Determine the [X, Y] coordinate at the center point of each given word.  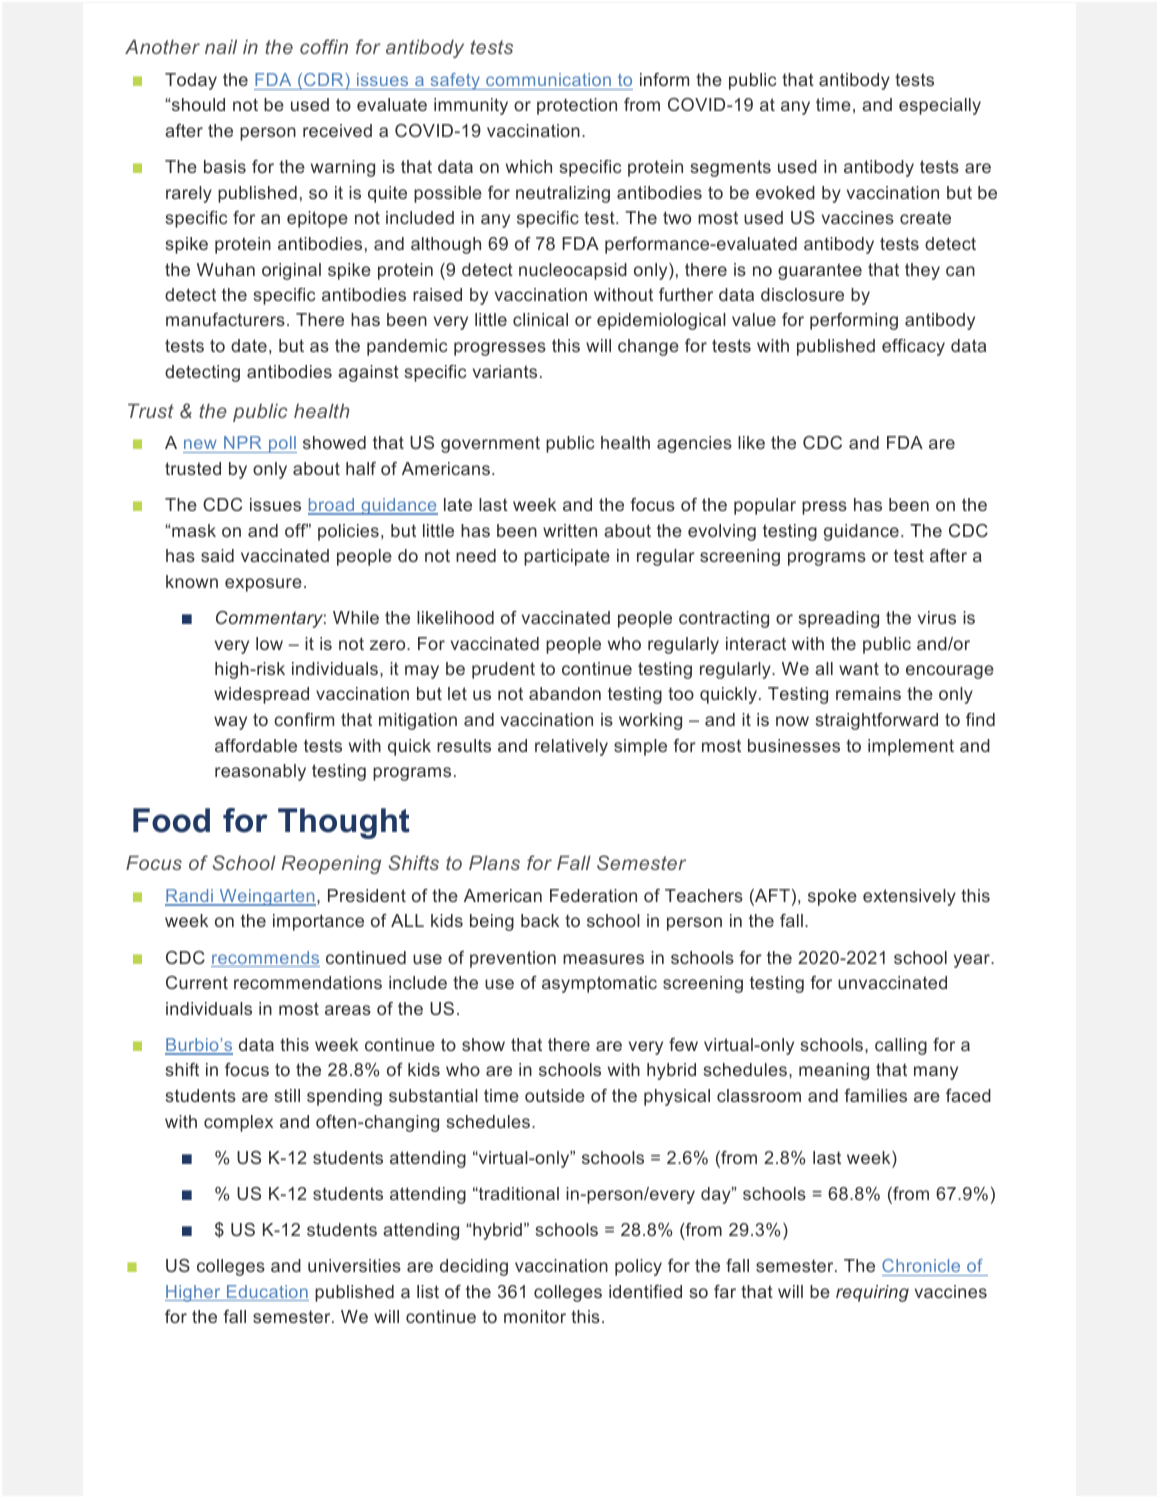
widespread [261, 695]
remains [868, 693]
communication [548, 79]
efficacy [913, 347]
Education [267, 1293]
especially [940, 106]
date [249, 345]
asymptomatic [599, 984]
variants [505, 371]
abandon [565, 693]
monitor [535, 1316]
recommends [265, 959]
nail [221, 46]
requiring [872, 1293]
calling [901, 1046]
